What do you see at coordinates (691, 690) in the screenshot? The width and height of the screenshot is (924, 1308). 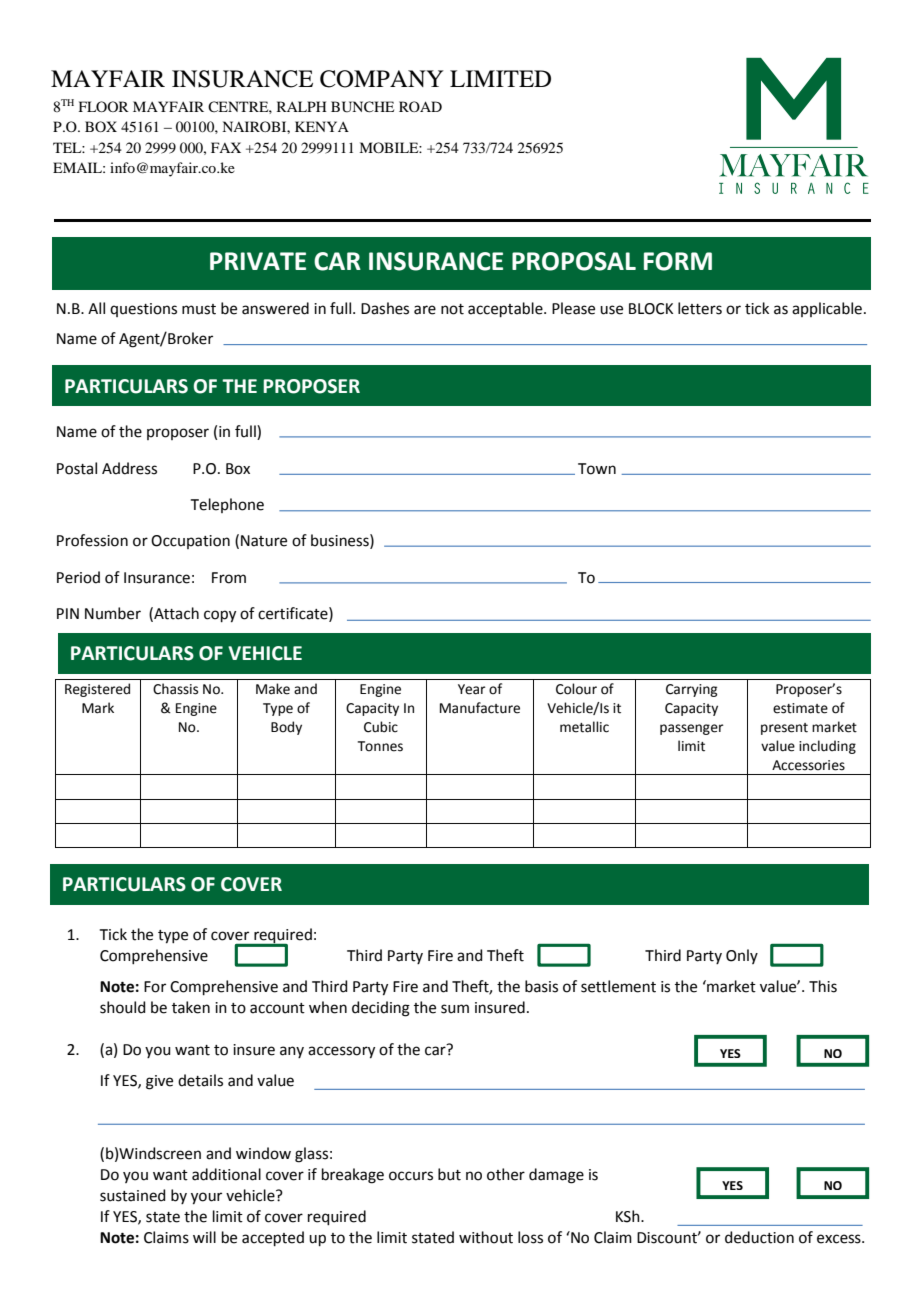 I see `Carrying` at bounding box center [691, 690].
